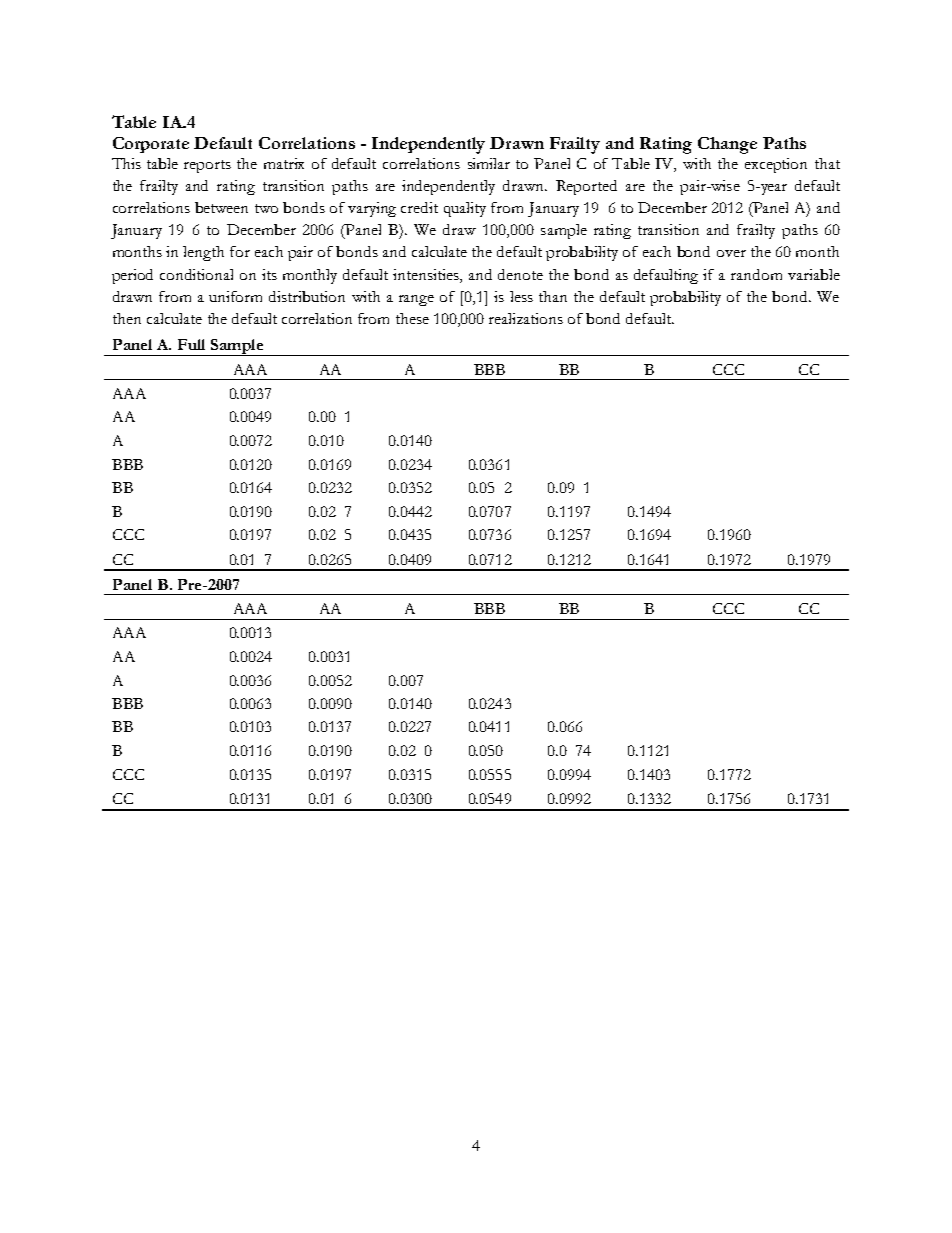 This image has width=952, height=1233. I want to click on Corporate, so click(151, 145).
